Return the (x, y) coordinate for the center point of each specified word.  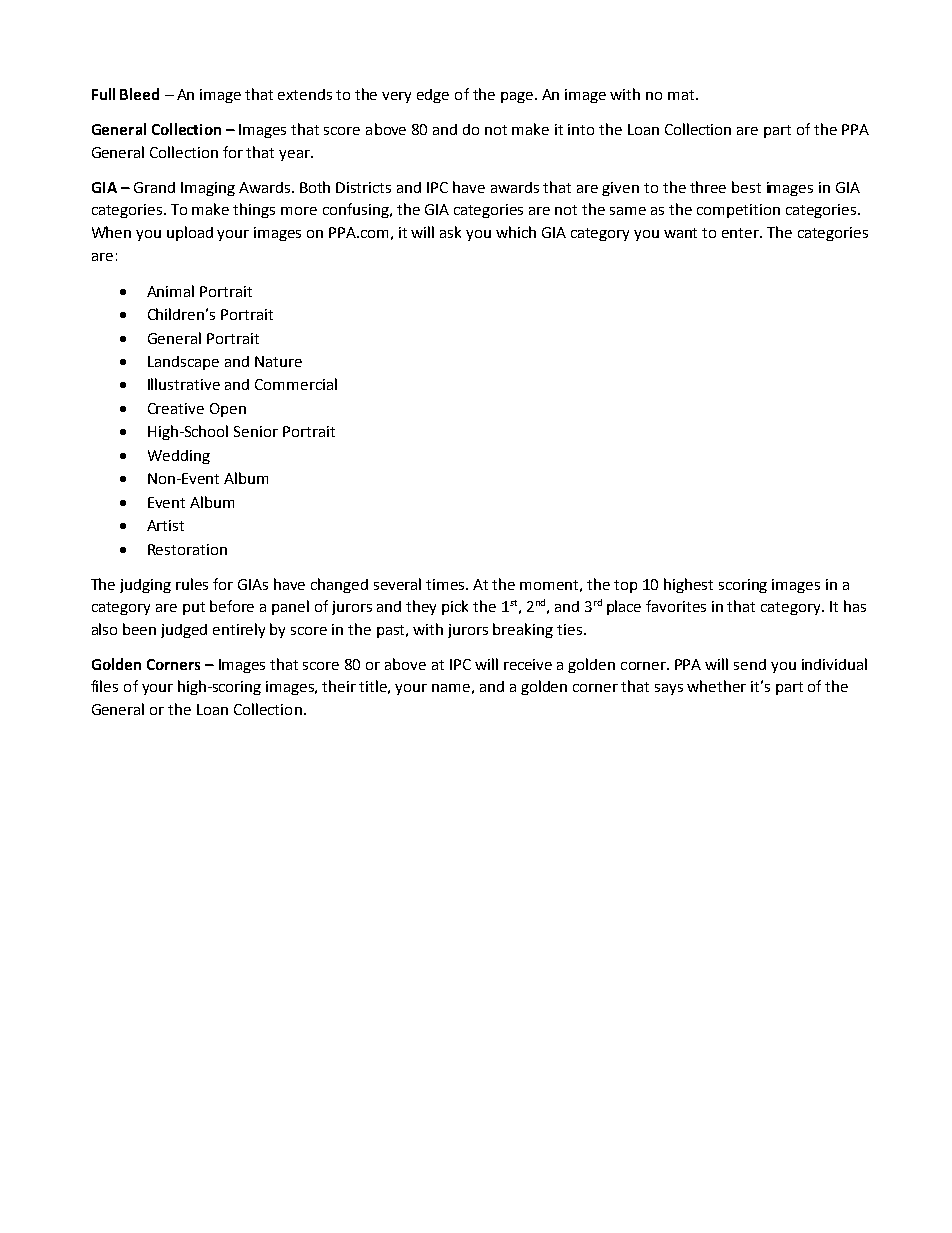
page (517, 97)
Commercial (296, 384)
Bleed (139, 94)
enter (742, 233)
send (750, 664)
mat (682, 95)
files (104, 686)
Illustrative (184, 384)
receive (528, 664)
